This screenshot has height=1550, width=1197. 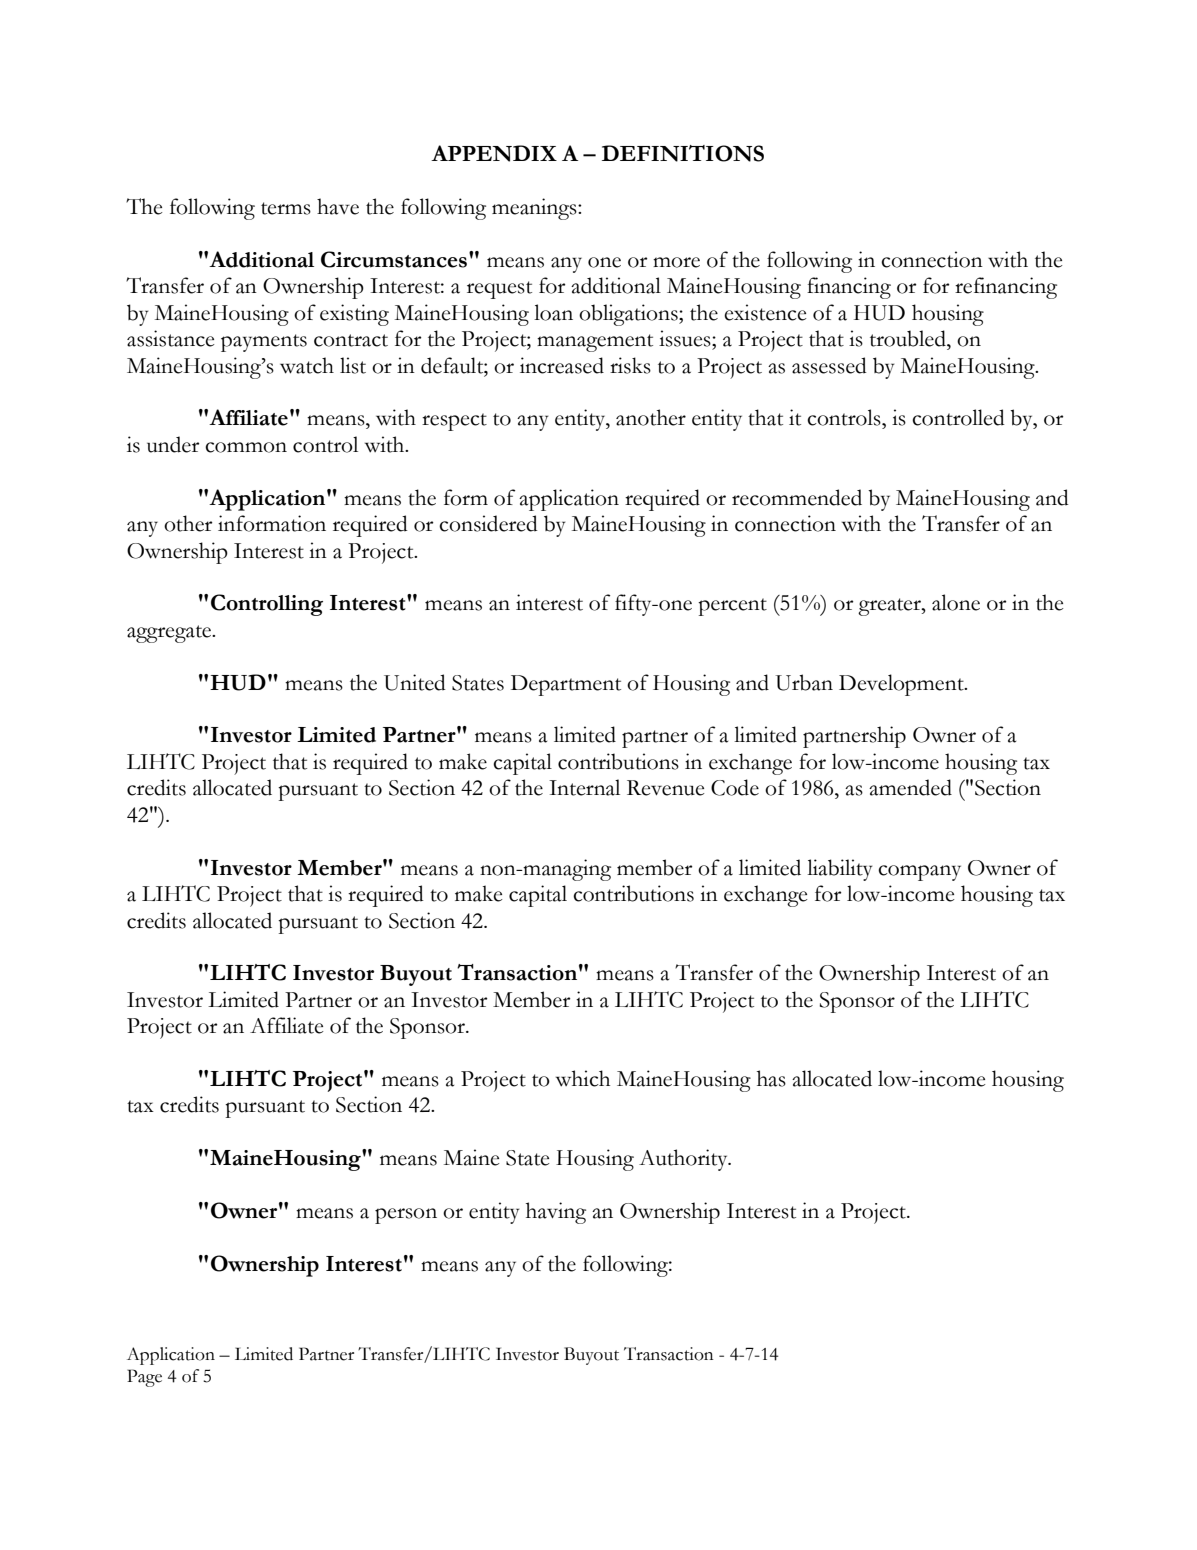 I want to click on Authority, so click(x=684, y=1160).
